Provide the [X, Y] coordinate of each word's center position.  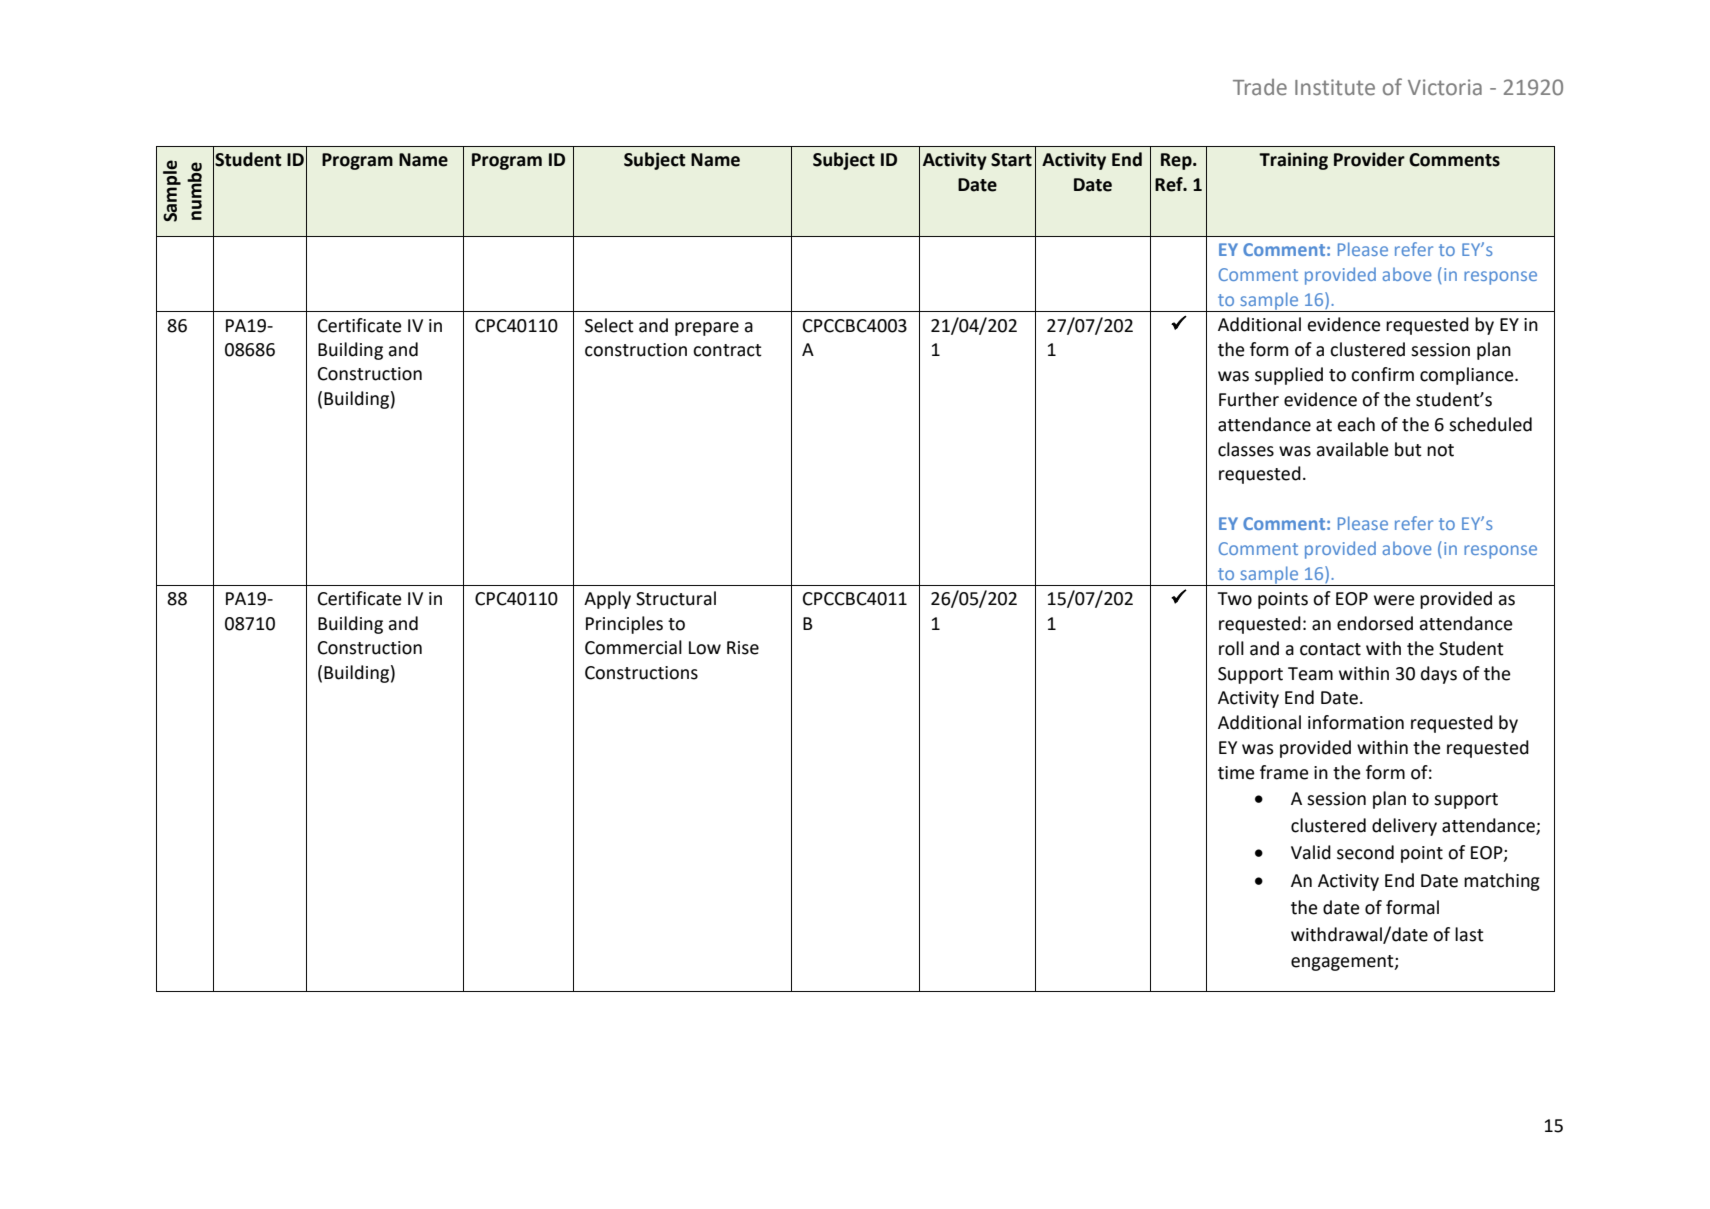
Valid [1311, 852]
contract [727, 350]
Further [1249, 399]
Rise [743, 648]
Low [705, 648]
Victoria [1445, 87]
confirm [1382, 374]
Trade [1260, 87]
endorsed [1375, 623]
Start [1011, 160]
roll [1231, 648]
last [1469, 934]
